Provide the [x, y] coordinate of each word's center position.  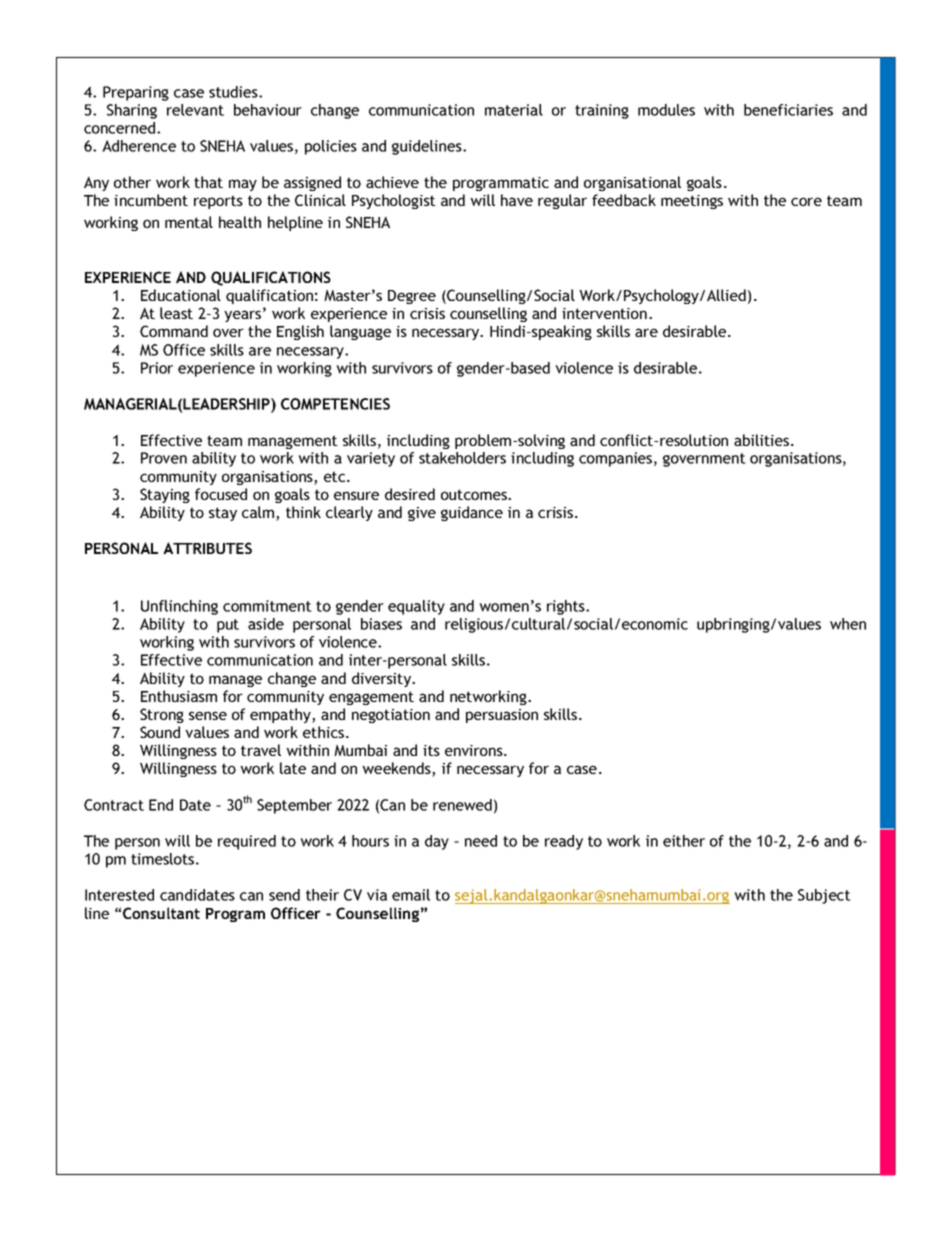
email [411, 895]
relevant [195, 110]
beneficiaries [788, 110]
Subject [824, 896]
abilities [763, 440]
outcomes [475, 494]
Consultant [161, 913]
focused [221, 494]
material [514, 110]
